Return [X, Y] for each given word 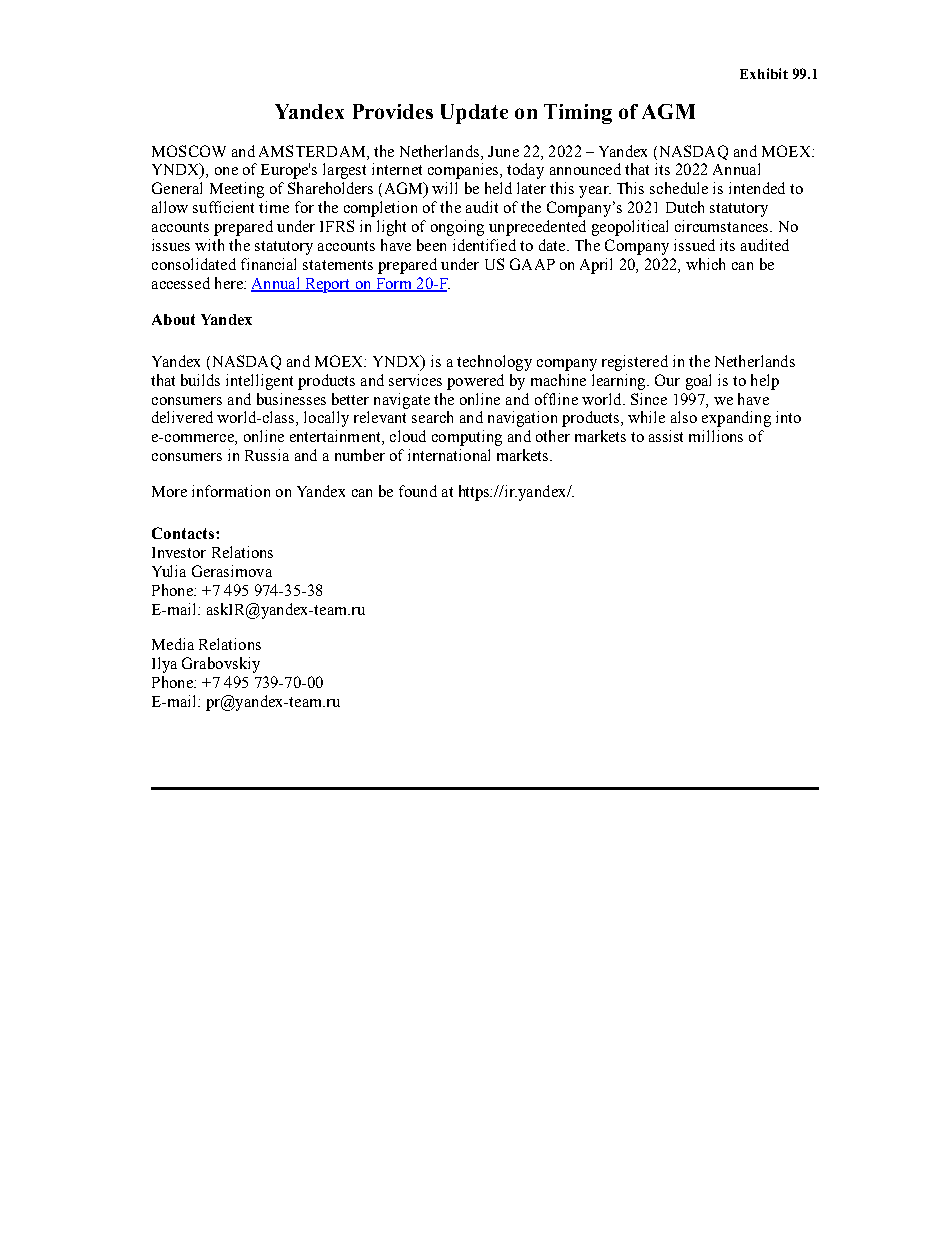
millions [716, 436]
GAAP [532, 264]
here [230, 283]
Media [173, 644]
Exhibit [764, 73]
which [705, 264]
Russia [267, 455]
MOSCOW [189, 151]
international [449, 455]
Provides [393, 111]
